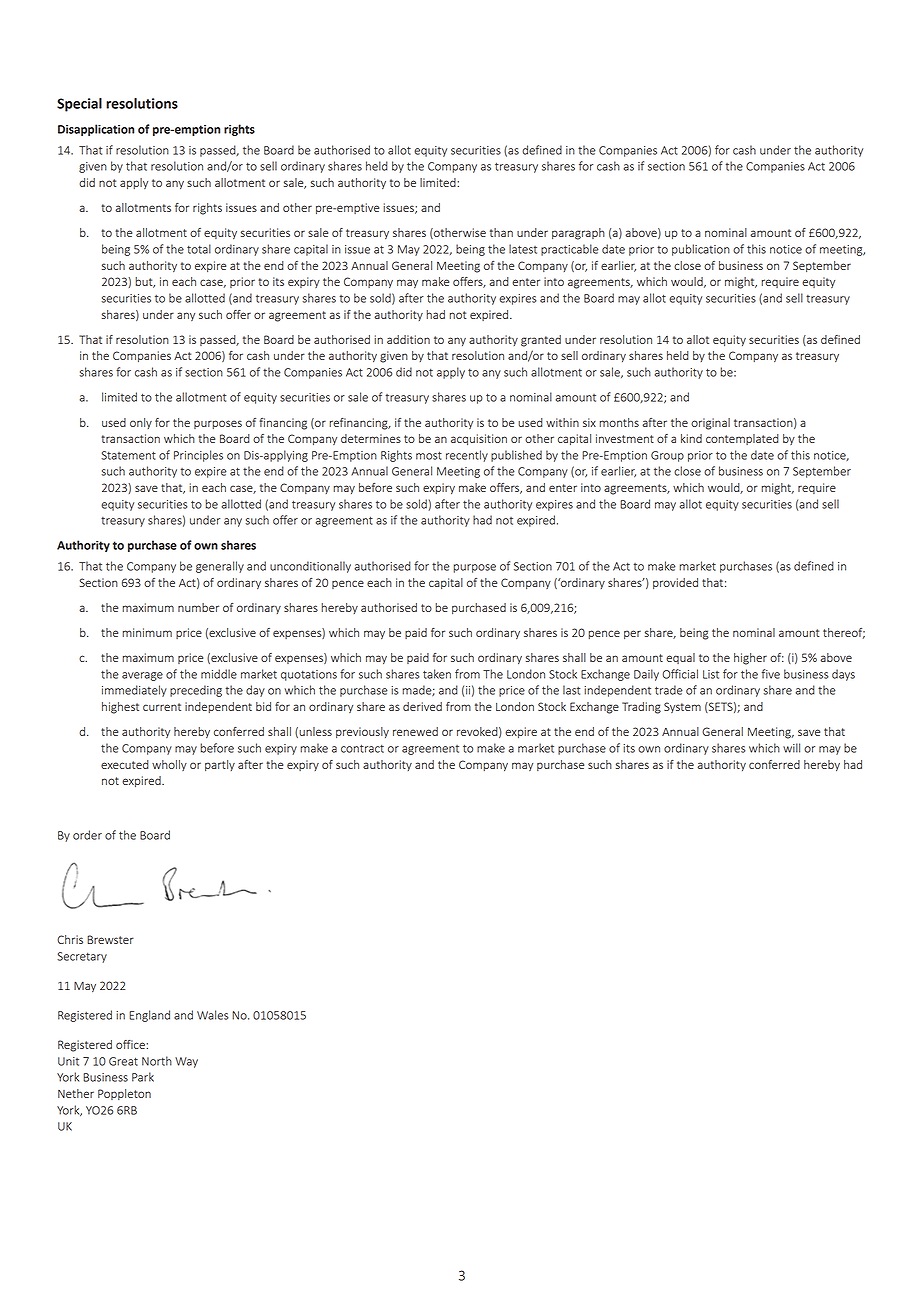  I want to click on renewed, so click(415, 731).
